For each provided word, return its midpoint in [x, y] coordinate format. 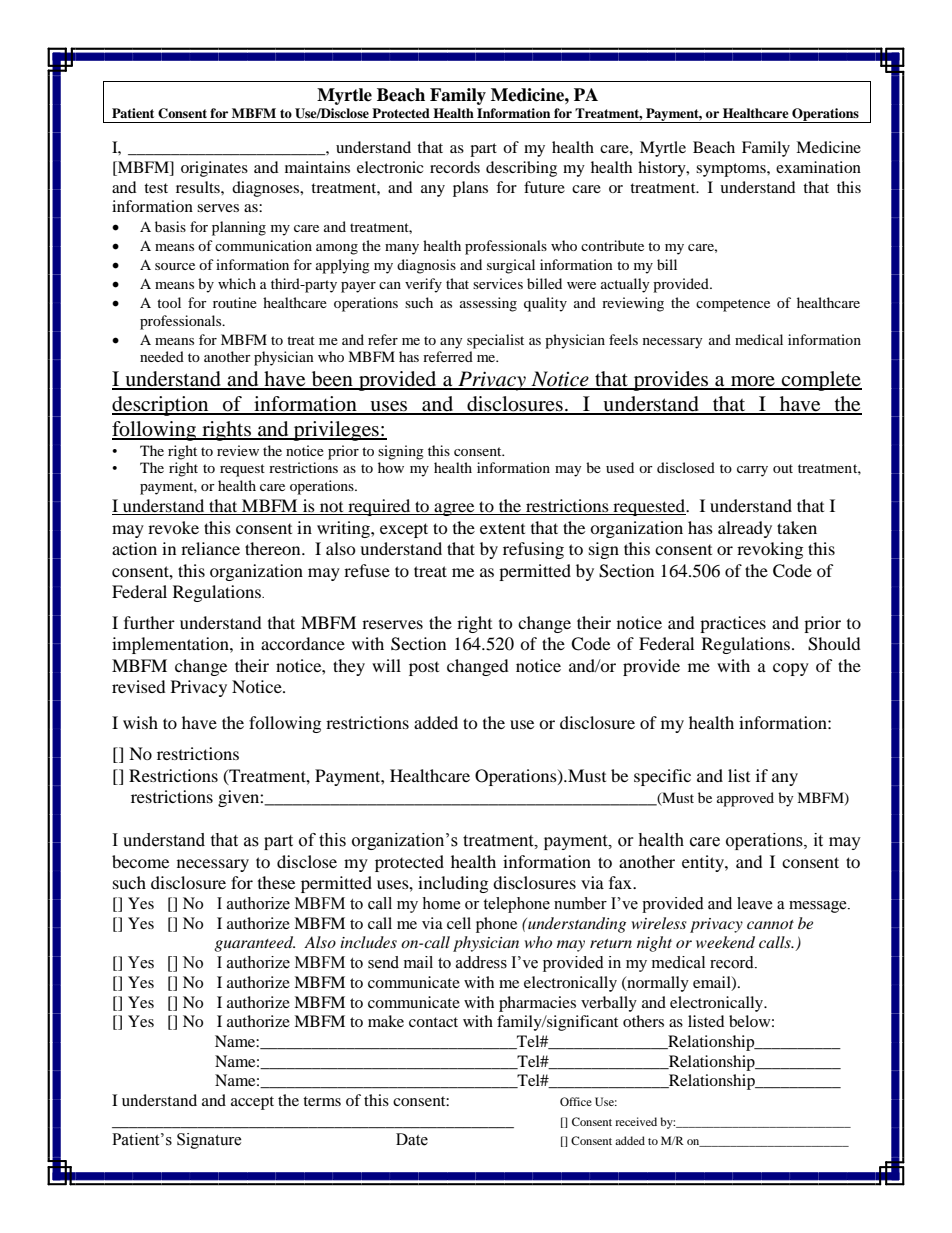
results [199, 187]
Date [412, 1139]
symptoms [732, 170]
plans [470, 189]
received [636, 1121]
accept [252, 1103]
